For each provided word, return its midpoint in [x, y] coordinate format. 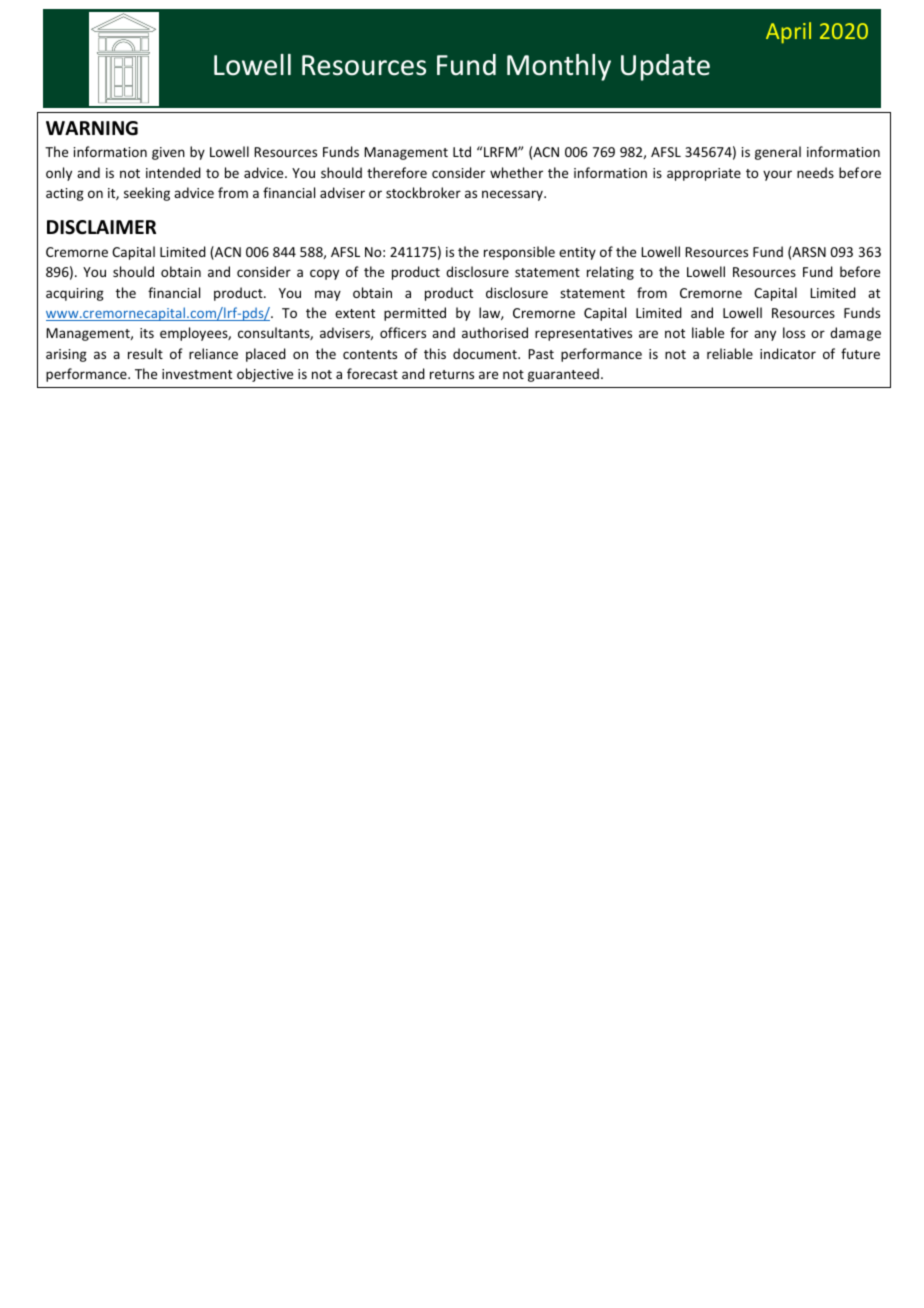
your [777, 175]
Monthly [559, 67]
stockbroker [423, 192]
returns [452, 374]
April [788, 33]
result [145, 353]
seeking [147, 194]
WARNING [92, 128]
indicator [788, 353]
